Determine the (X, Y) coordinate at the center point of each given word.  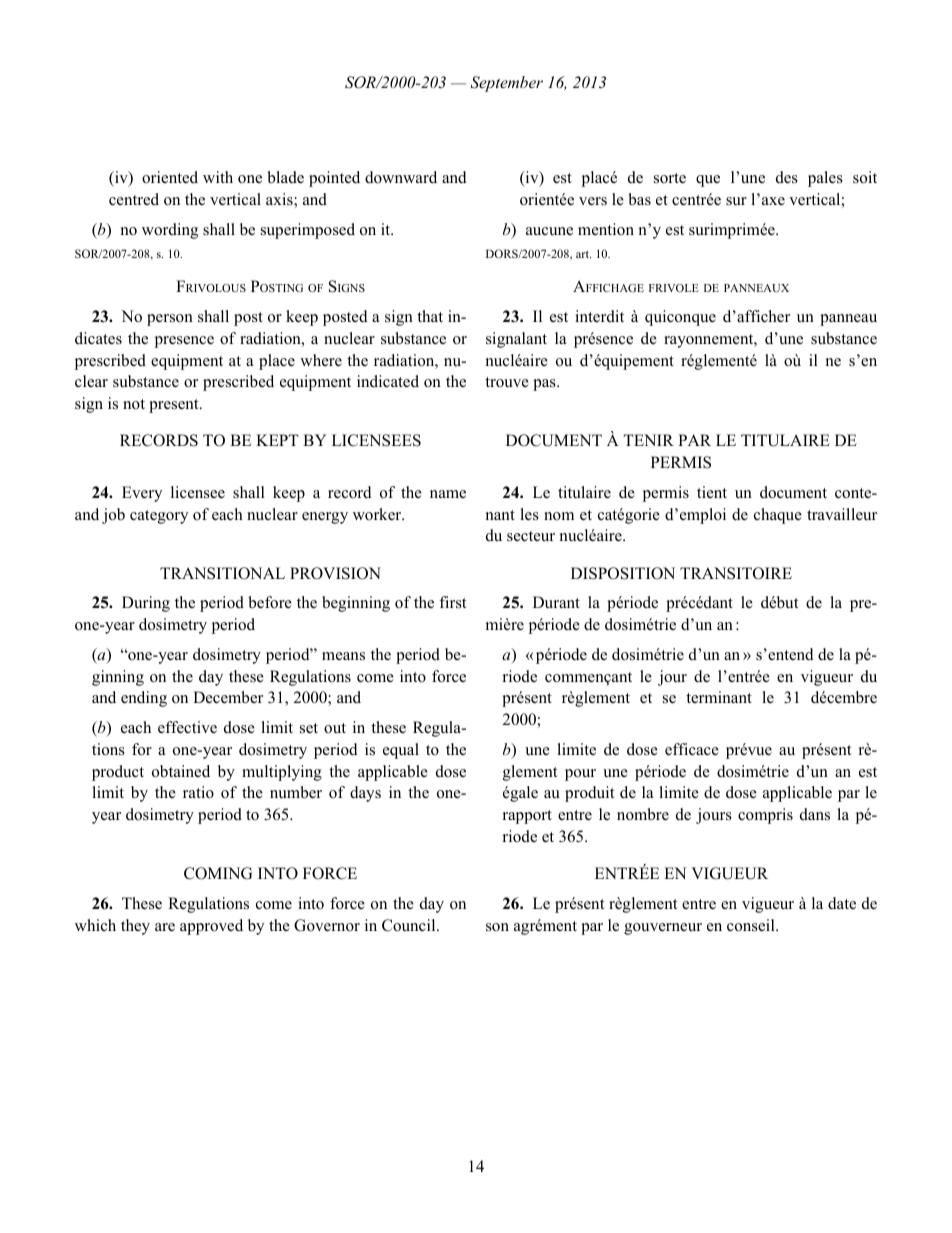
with (218, 177)
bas (639, 199)
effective (187, 727)
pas (545, 385)
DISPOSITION (623, 573)
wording (170, 231)
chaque (778, 516)
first (452, 602)
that (430, 316)
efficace (692, 749)
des (787, 177)
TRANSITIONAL (222, 573)
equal (401, 751)
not (134, 404)
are (165, 927)
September (506, 84)
